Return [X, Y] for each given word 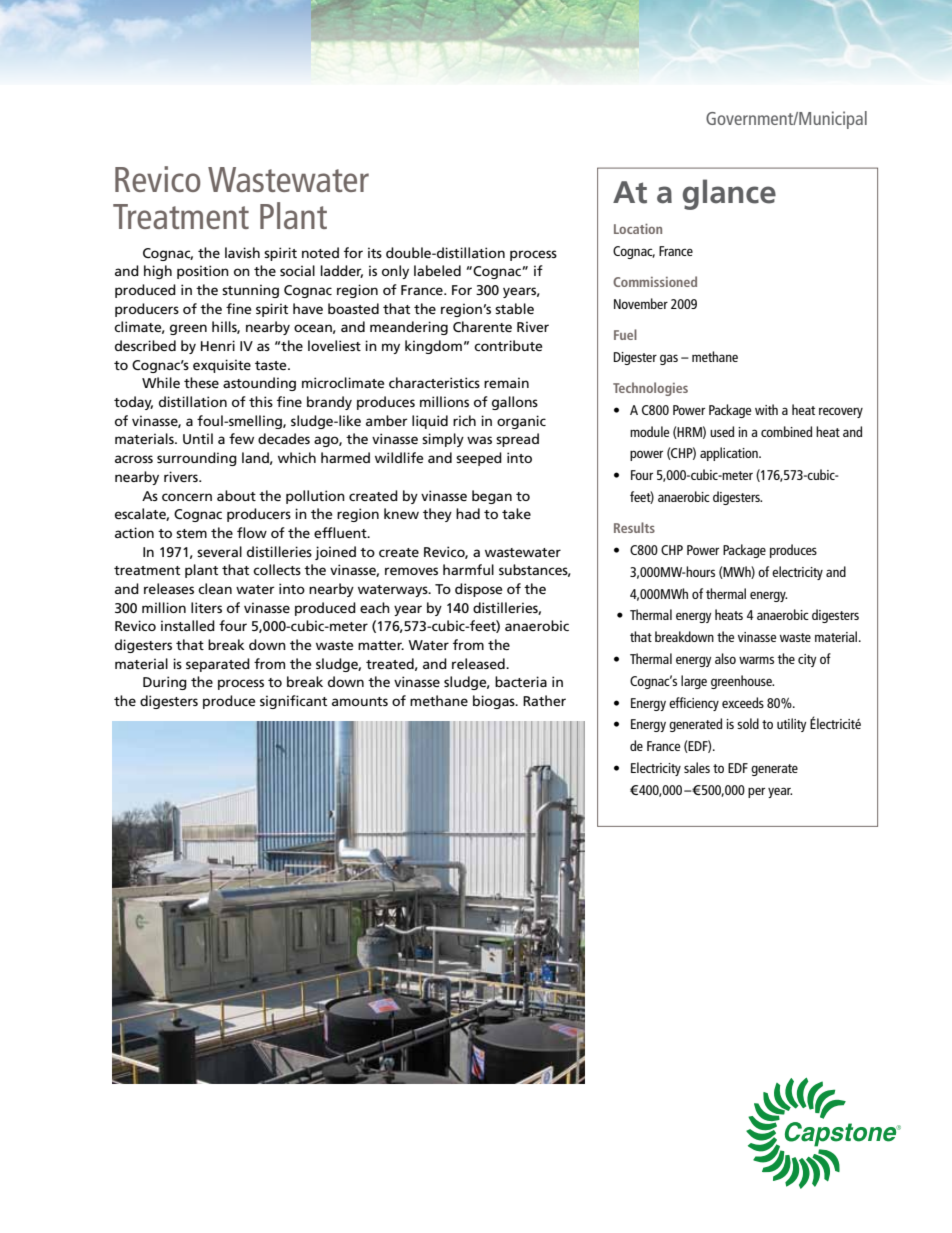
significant [293, 702]
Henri [218, 345]
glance [729, 194]
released [479, 663]
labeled [437, 270]
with [766, 409]
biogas [495, 702]
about [236, 495]
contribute [508, 345]
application [730, 454]
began [492, 497]
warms [756, 660]
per [756, 792]
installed [188, 625]
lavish [242, 252]
